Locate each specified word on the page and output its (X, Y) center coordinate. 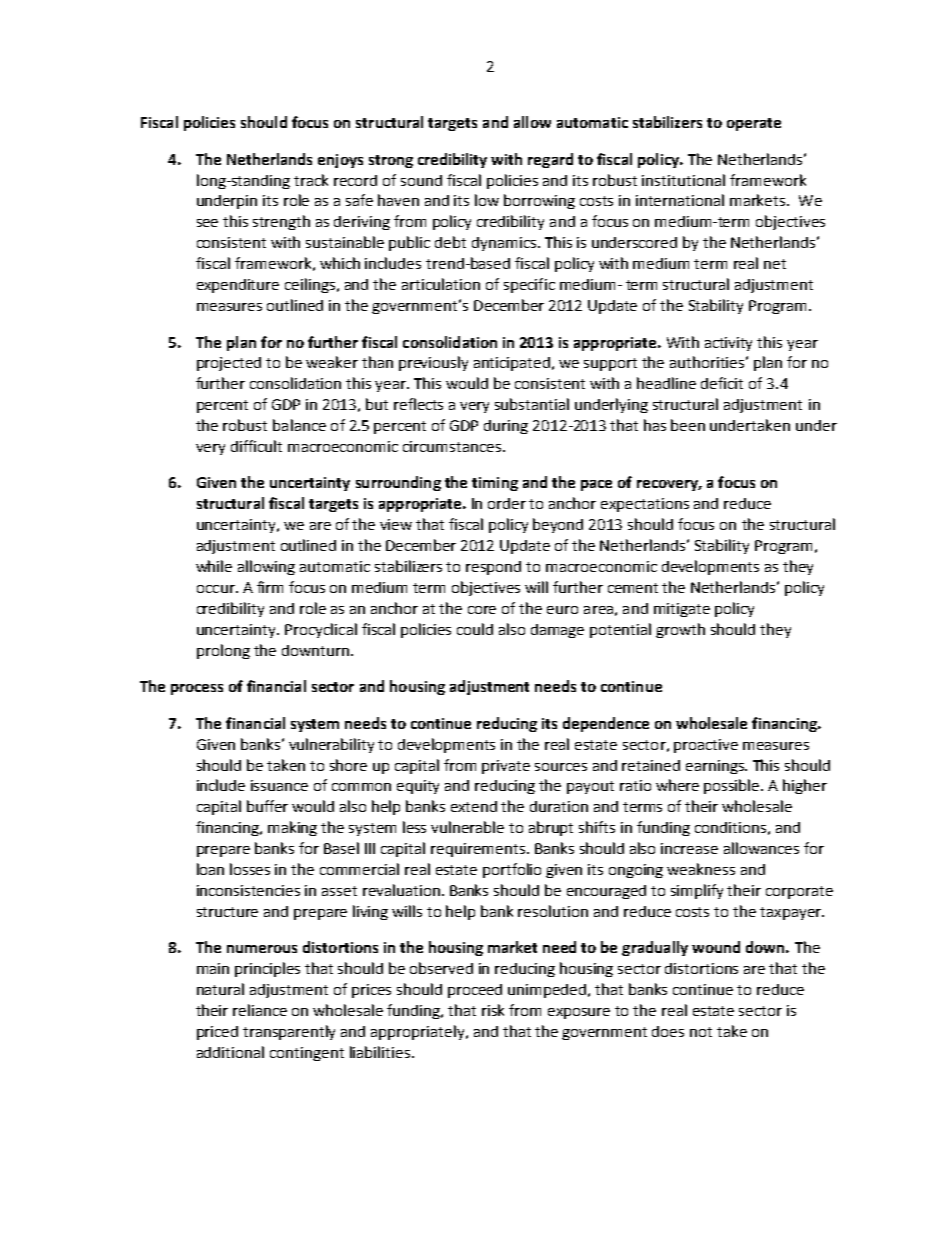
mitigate (682, 610)
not (701, 1032)
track (311, 180)
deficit (722, 383)
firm (270, 587)
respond (493, 568)
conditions (730, 827)
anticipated (513, 364)
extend (474, 806)
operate (754, 124)
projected (229, 364)
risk (493, 1010)
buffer (267, 806)
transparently (289, 1032)
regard (550, 160)
